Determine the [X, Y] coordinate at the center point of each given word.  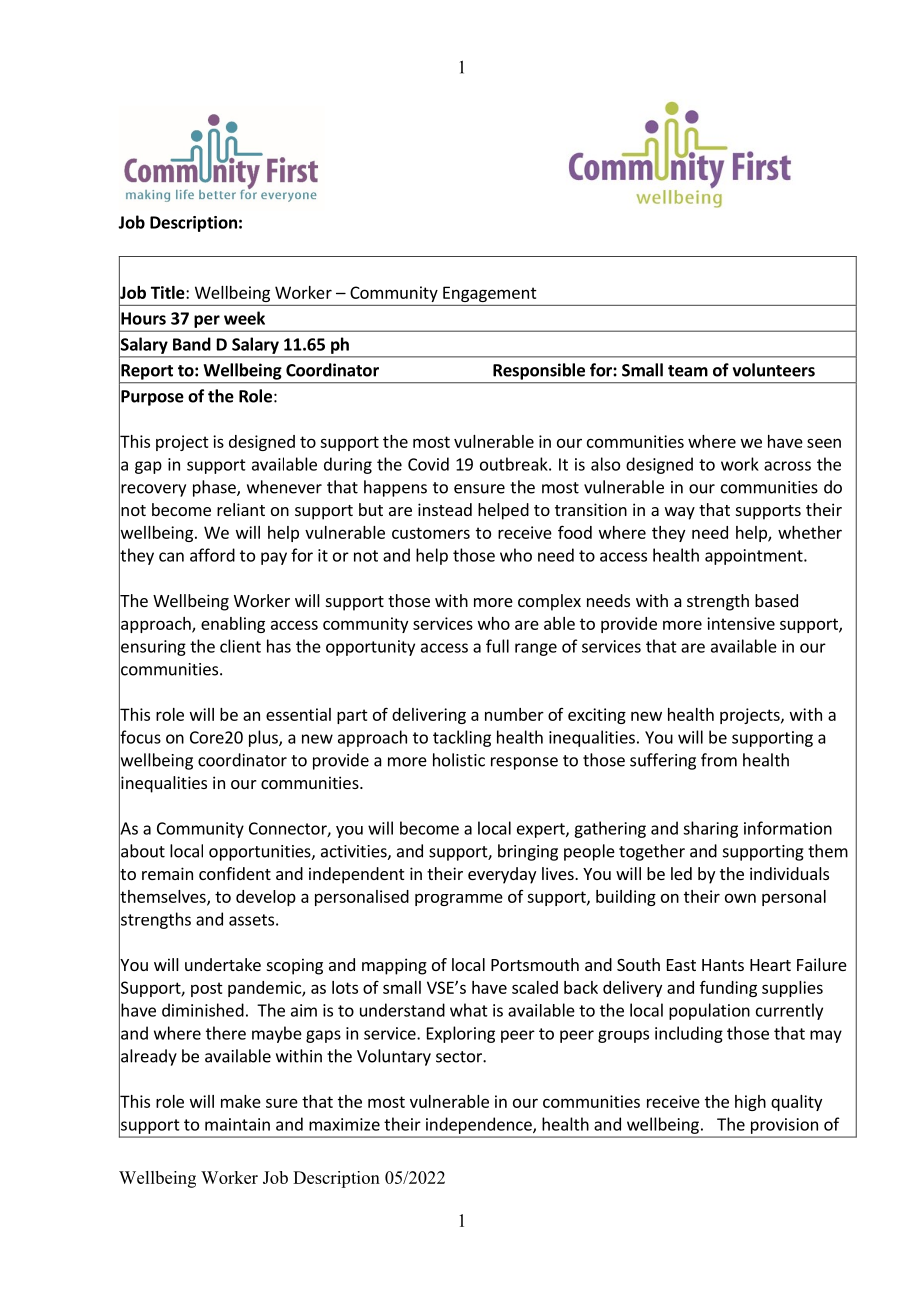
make [241, 1101]
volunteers [774, 370]
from [719, 760]
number [514, 714]
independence [480, 1125]
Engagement [489, 294]
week [244, 318]
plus [264, 738]
